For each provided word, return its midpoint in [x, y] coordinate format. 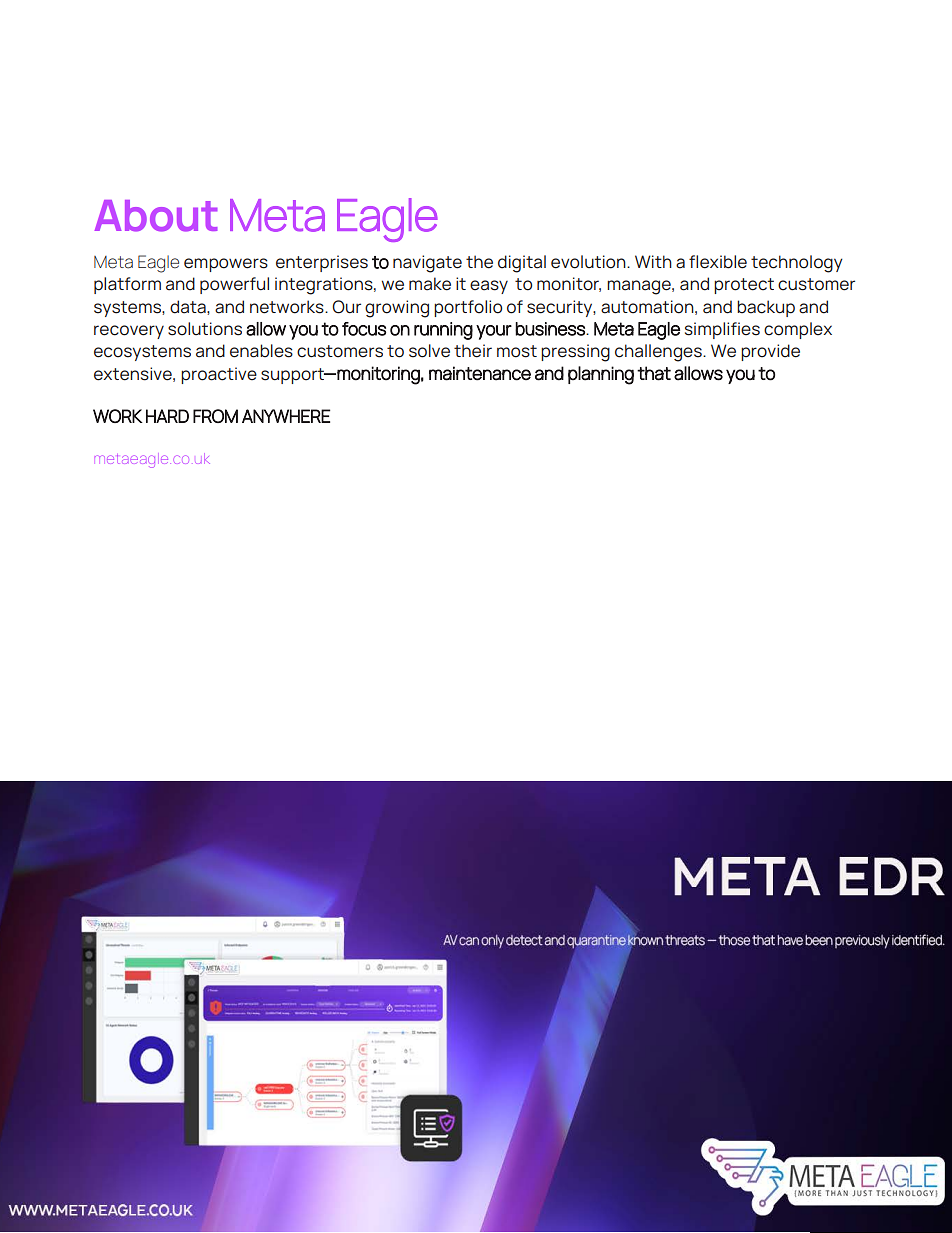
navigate [427, 264]
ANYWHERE [286, 416]
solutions [205, 329]
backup [766, 308]
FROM [215, 416]
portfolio [468, 308]
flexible [718, 262]
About [156, 216]
